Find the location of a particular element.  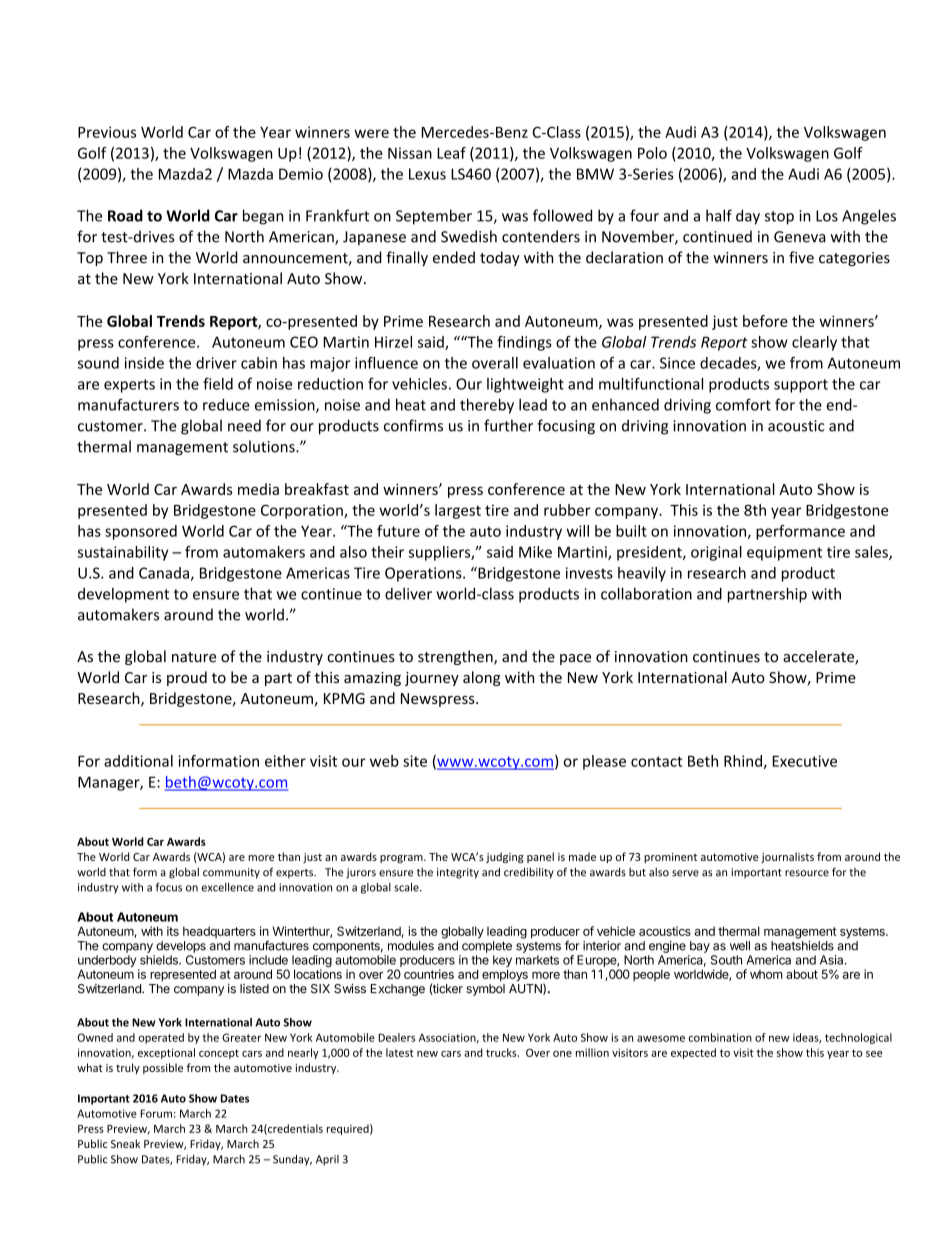

integrity is located at coordinates (458, 873).
